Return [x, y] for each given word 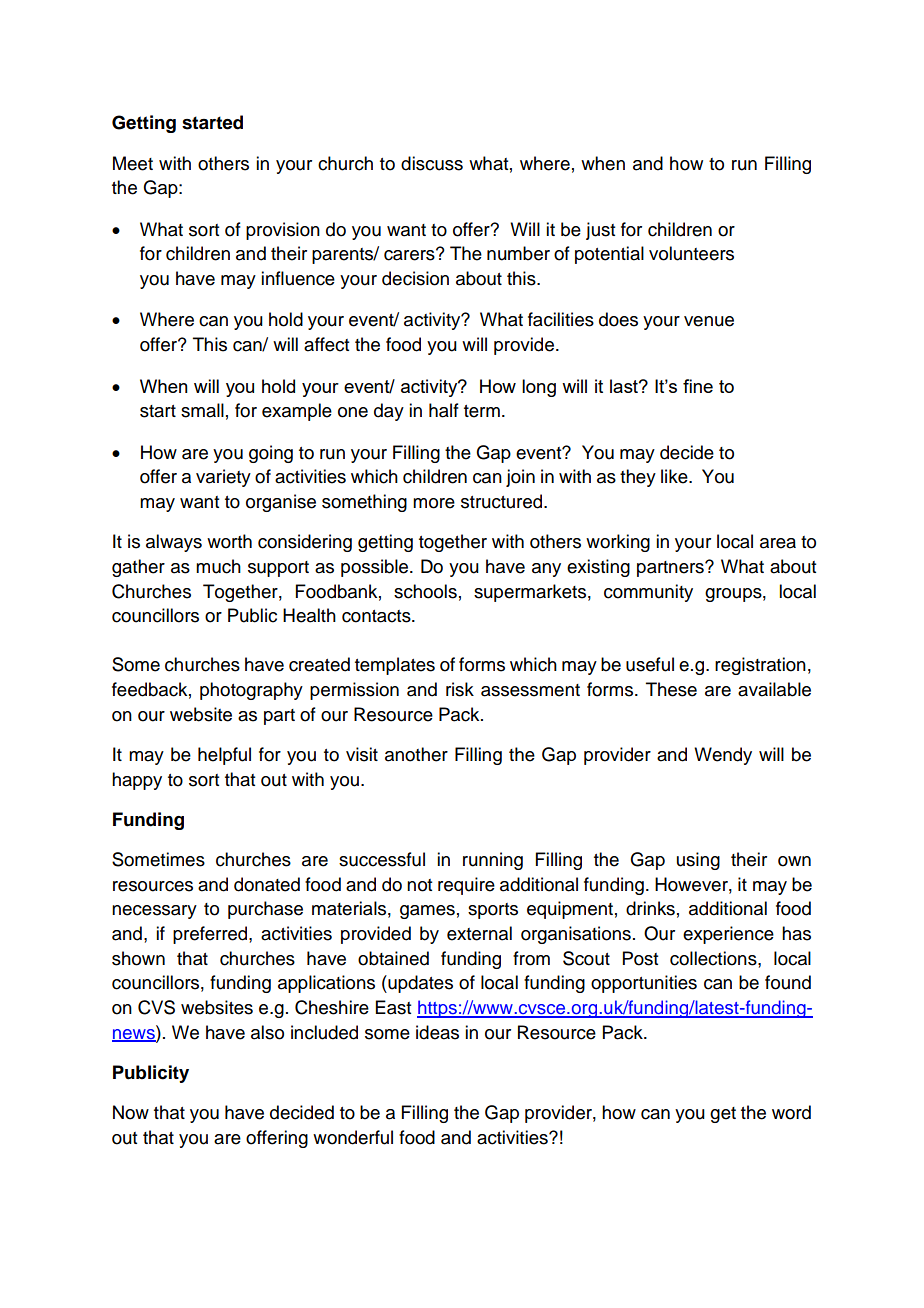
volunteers [691, 253]
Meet [133, 163]
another [416, 754]
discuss [432, 163]
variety [223, 478]
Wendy [723, 756]
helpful [224, 756]
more [434, 503]
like [675, 476]
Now [131, 1112]
